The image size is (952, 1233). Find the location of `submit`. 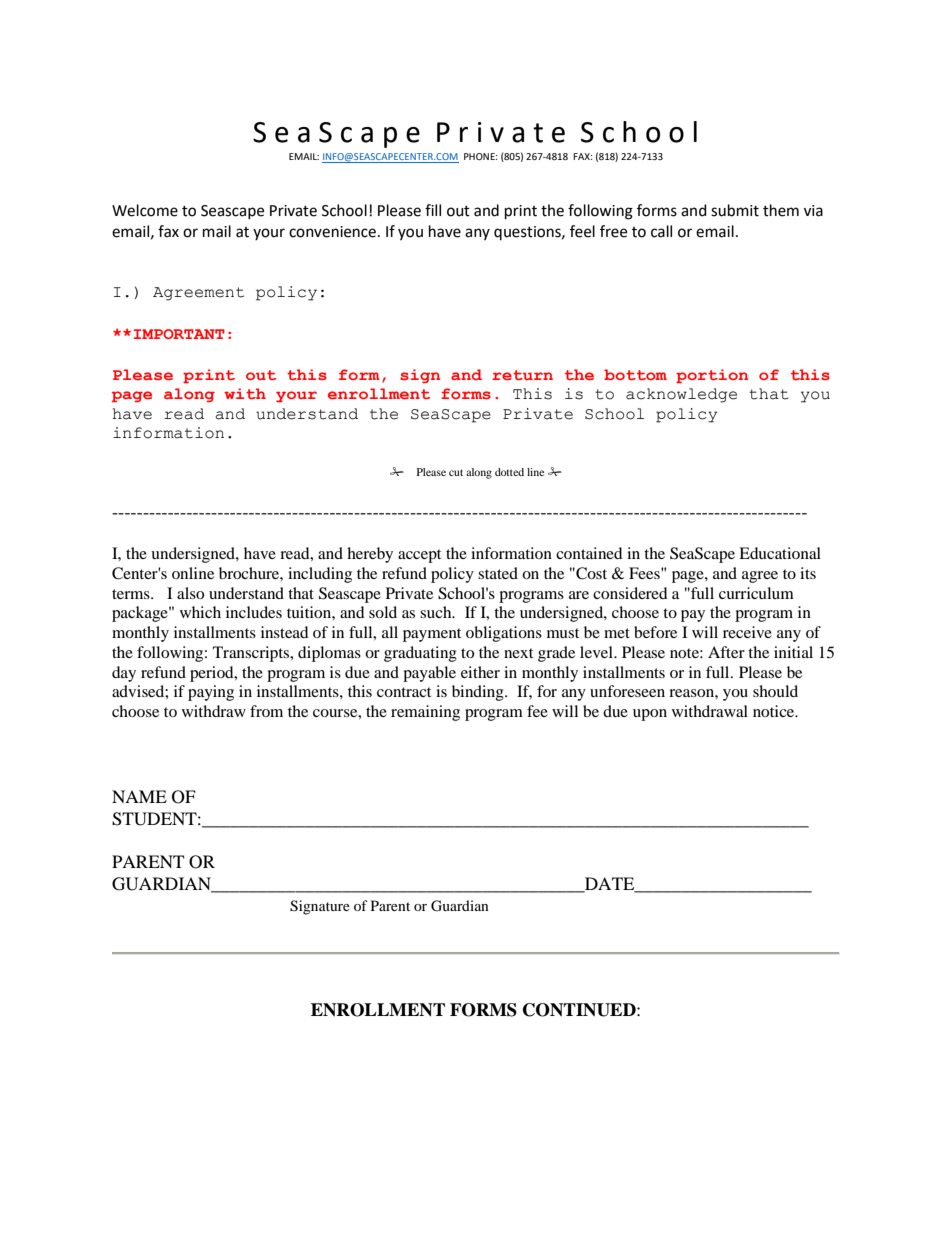

submit is located at coordinates (735, 210).
